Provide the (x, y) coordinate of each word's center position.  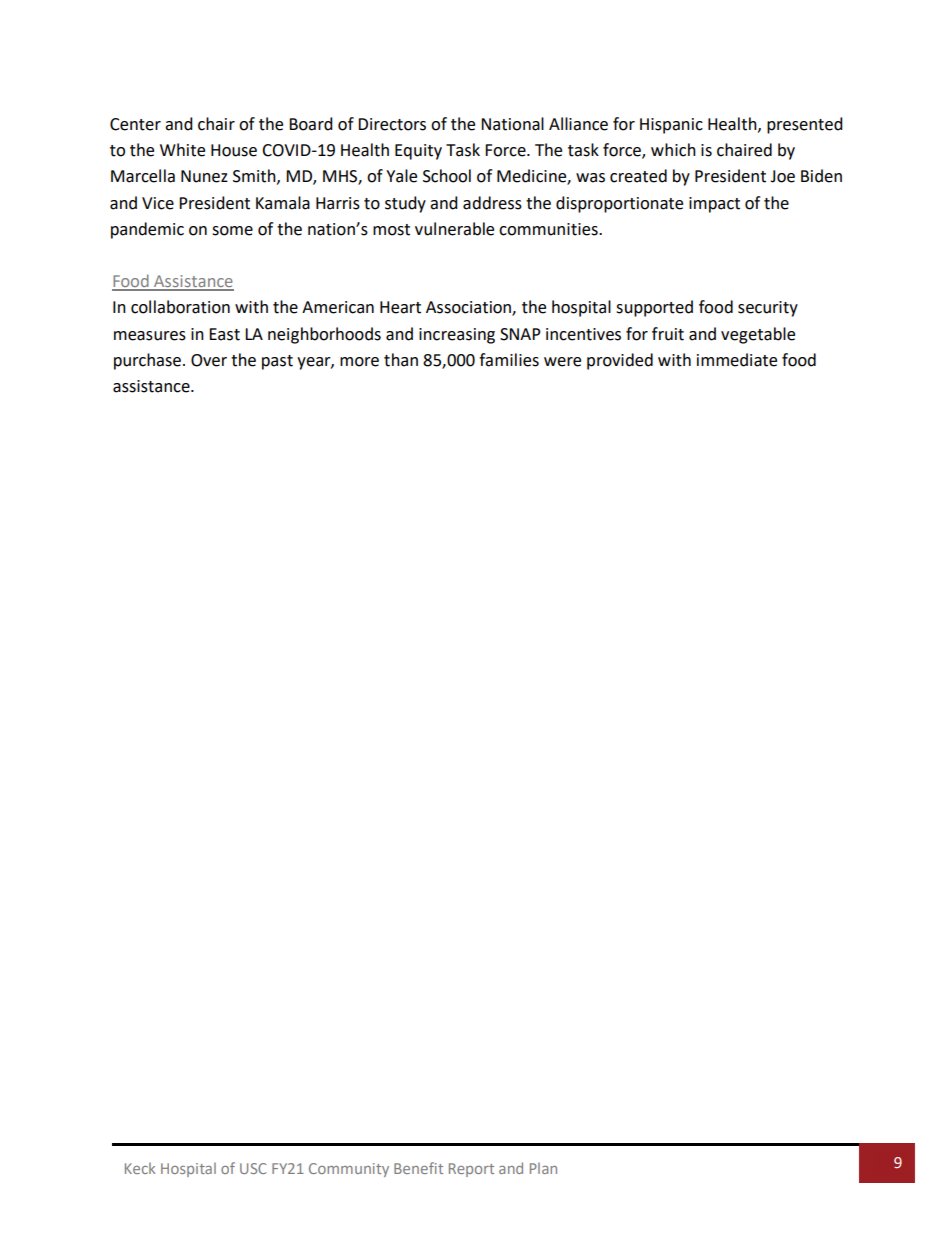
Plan (543, 1168)
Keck (140, 1168)
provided (620, 361)
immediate (737, 360)
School (447, 176)
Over (209, 360)
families (509, 360)
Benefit (418, 1168)
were (562, 362)
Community (349, 1170)
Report (471, 1170)
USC (253, 1168)
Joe (782, 176)
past (277, 362)
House (234, 150)
